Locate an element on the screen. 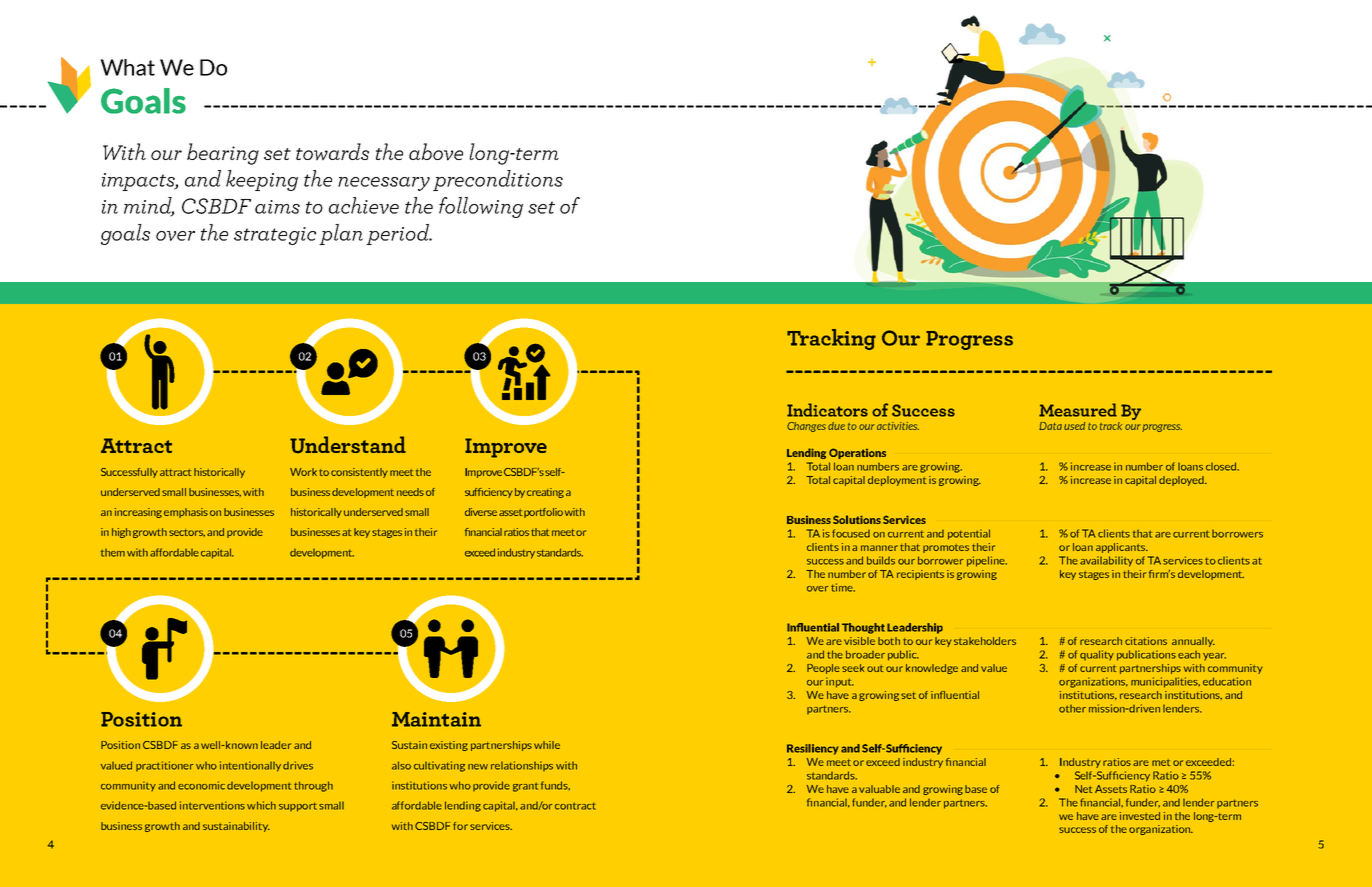 This screenshot has height=887, width=1372. Thought is located at coordinates (863, 628).
